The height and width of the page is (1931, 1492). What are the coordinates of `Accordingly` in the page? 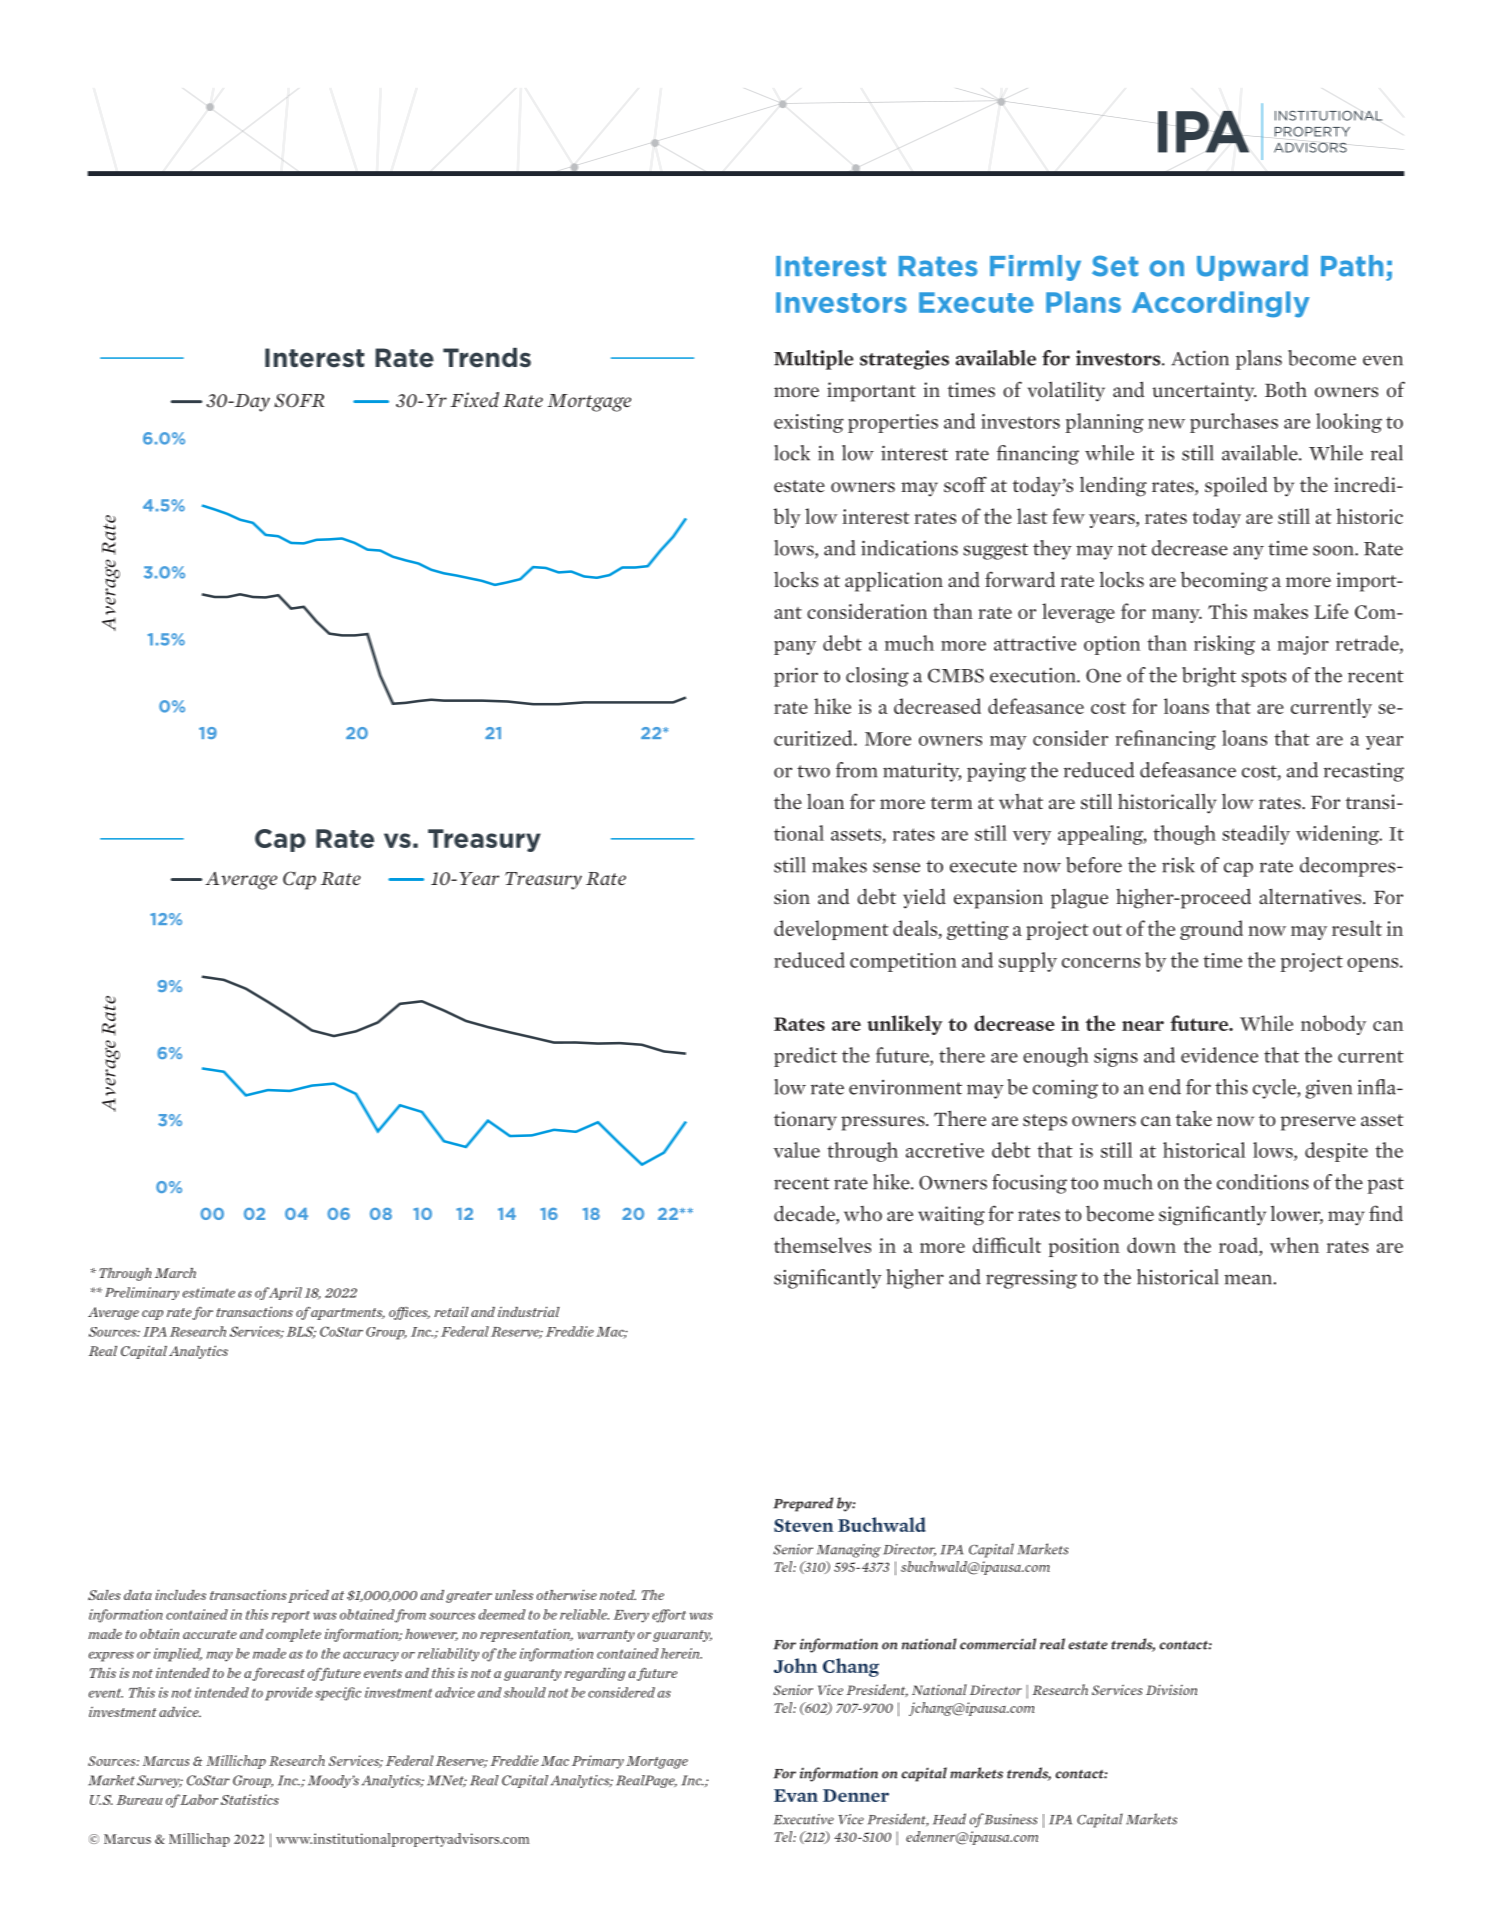 It's located at (1221, 304).
